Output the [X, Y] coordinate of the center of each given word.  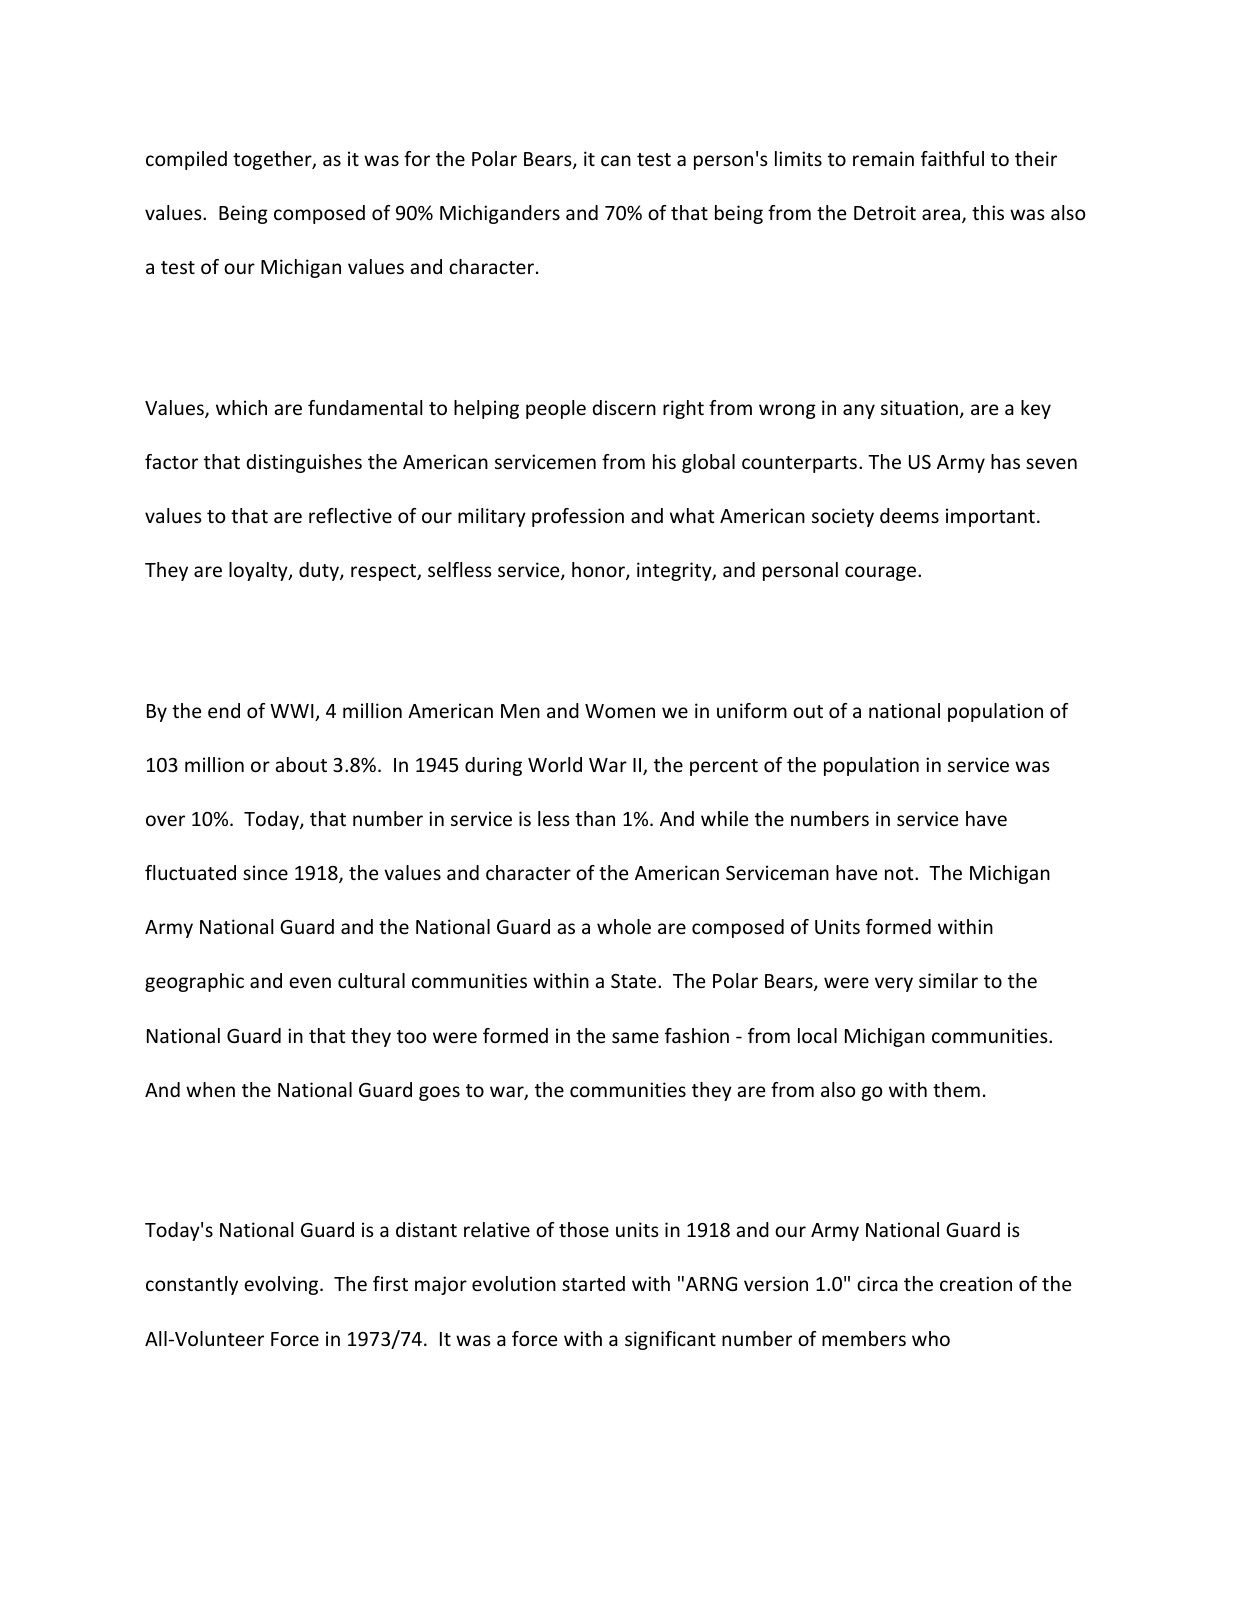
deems [909, 515]
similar [948, 980]
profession [578, 517]
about [301, 764]
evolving [282, 1285]
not [900, 873]
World [555, 764]
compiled [186, 160]
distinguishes [304, 463]
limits [798, 158]
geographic [194, 982]
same [635, 1037]
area [942, 216]
